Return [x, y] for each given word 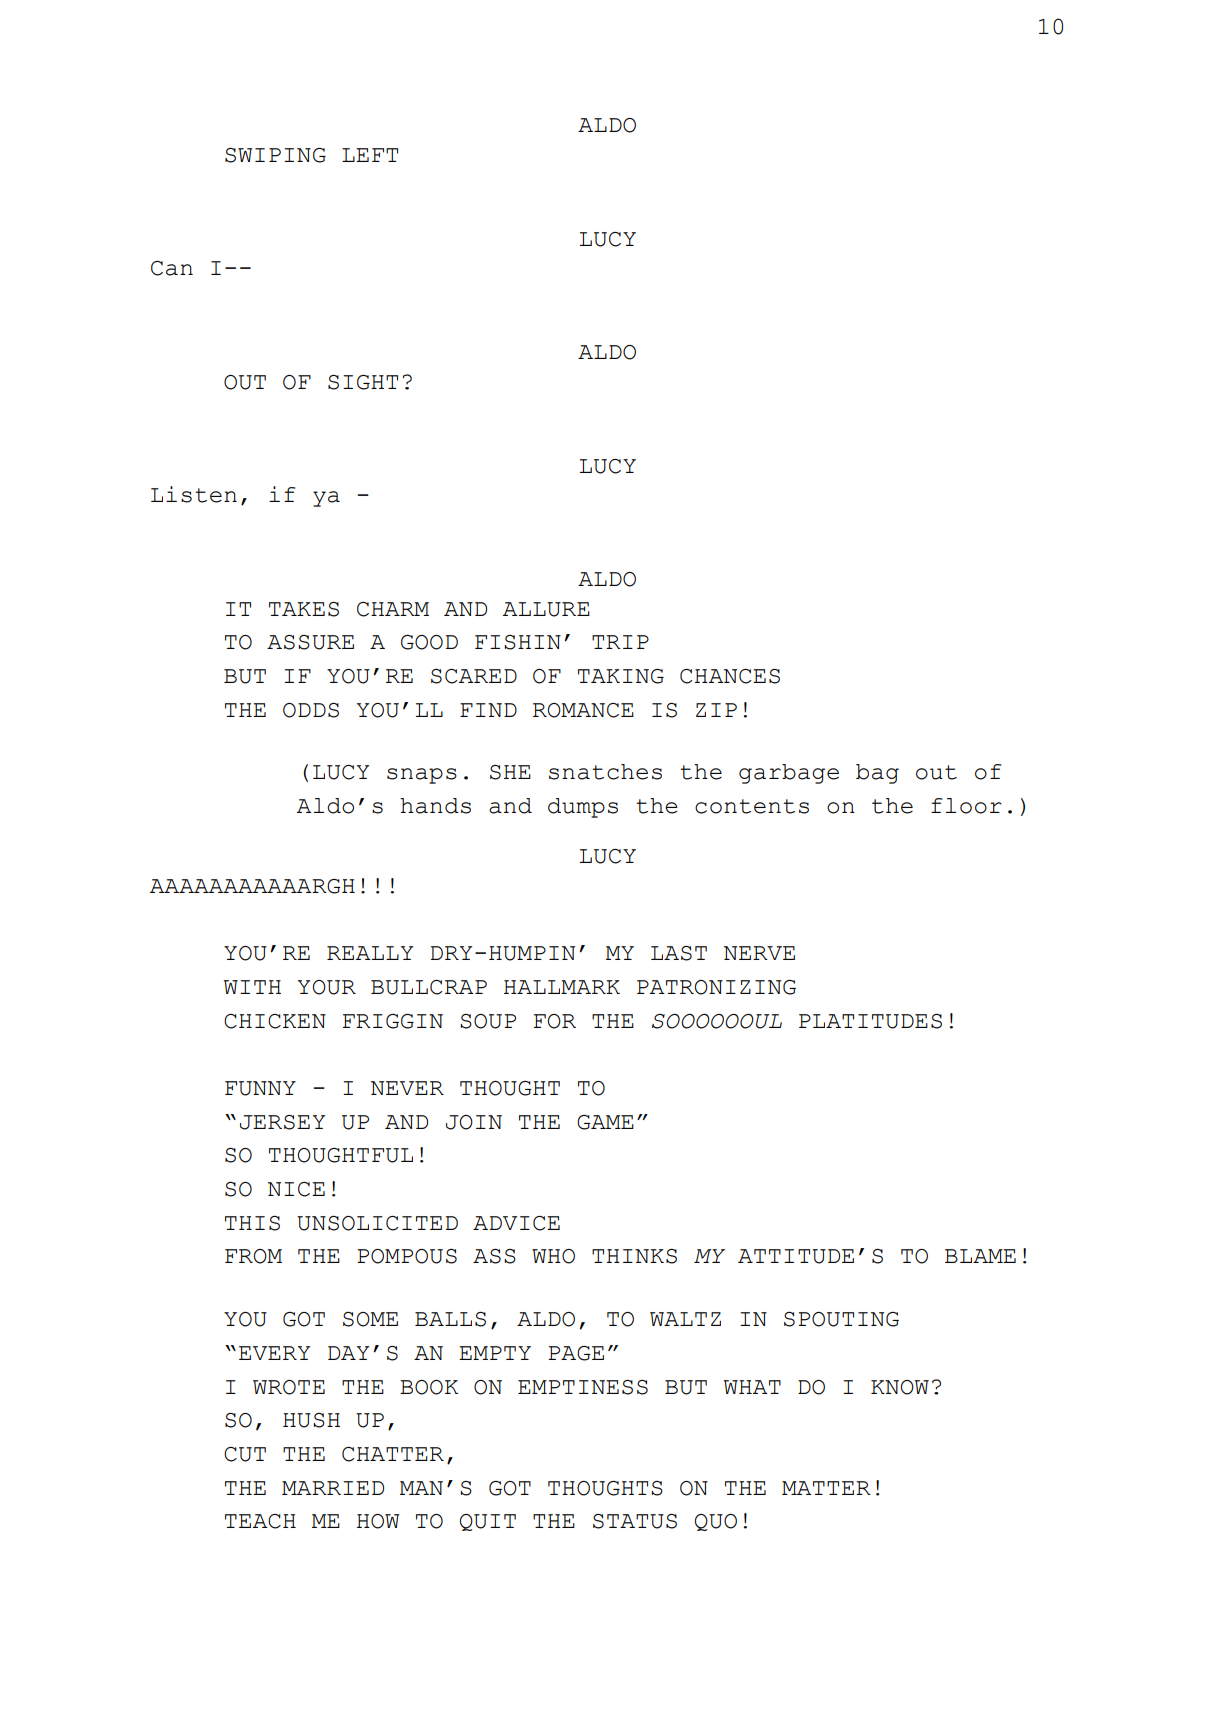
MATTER [826, 1488]
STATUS [635, 1521]
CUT [245, 1454]
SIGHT [363, 382]
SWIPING [275, 155]
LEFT [370, 155]
